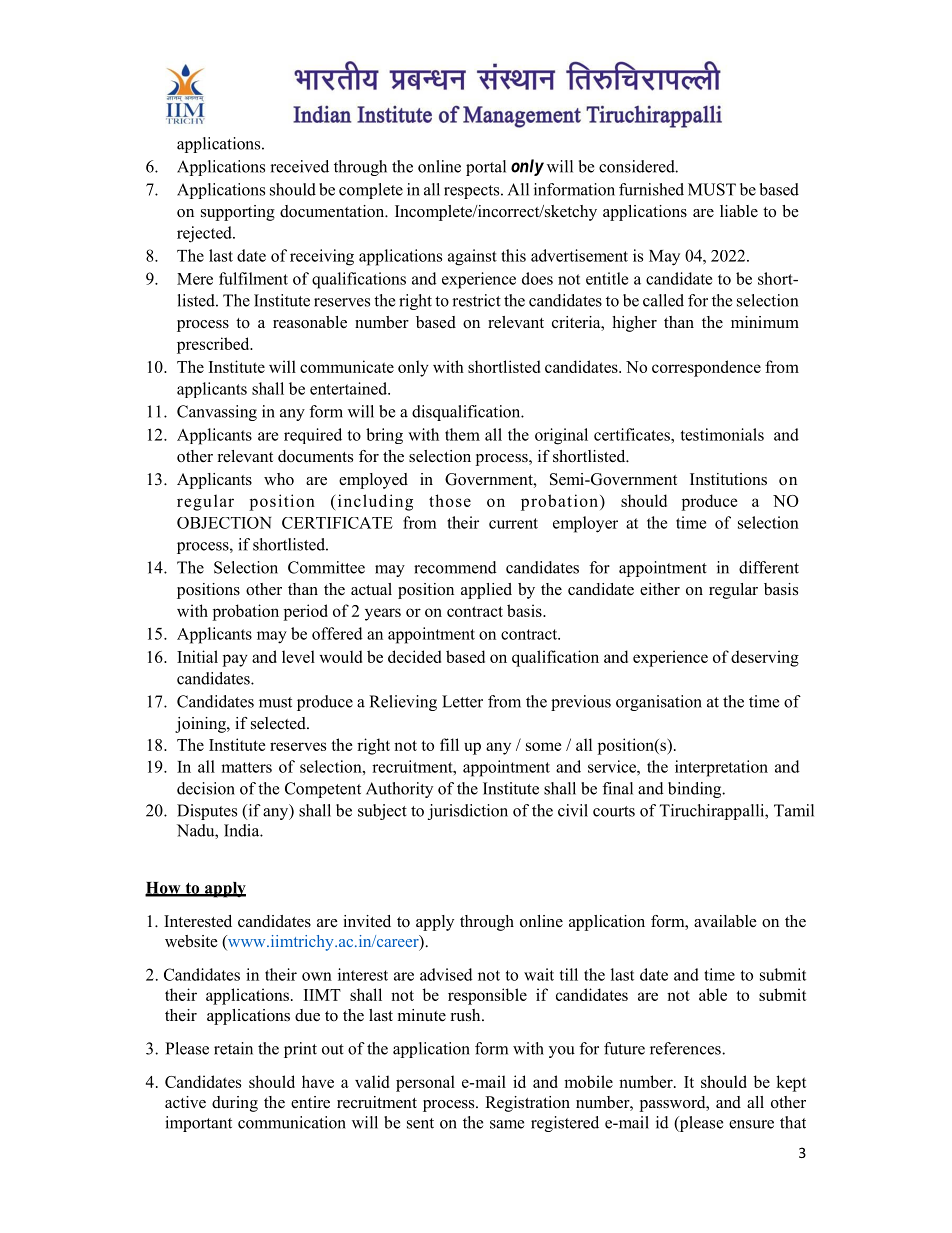 This screenshot has width=952, height=1233. What do you see at coordinates (507, 1124) in the screenshot?
I see `same` at bounding box center [507, 1124].
